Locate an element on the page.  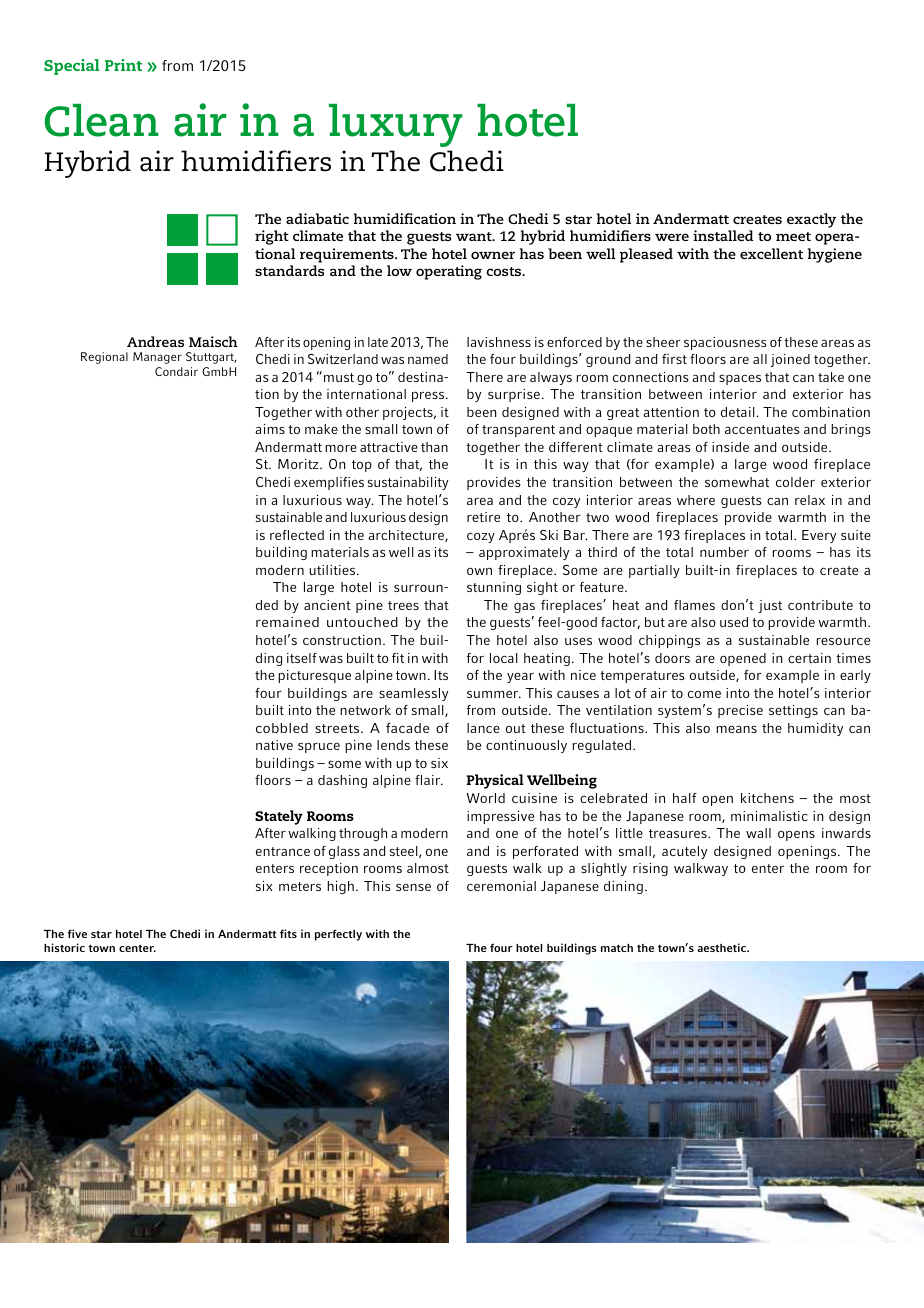
means is located at coordinates (736, 729).
